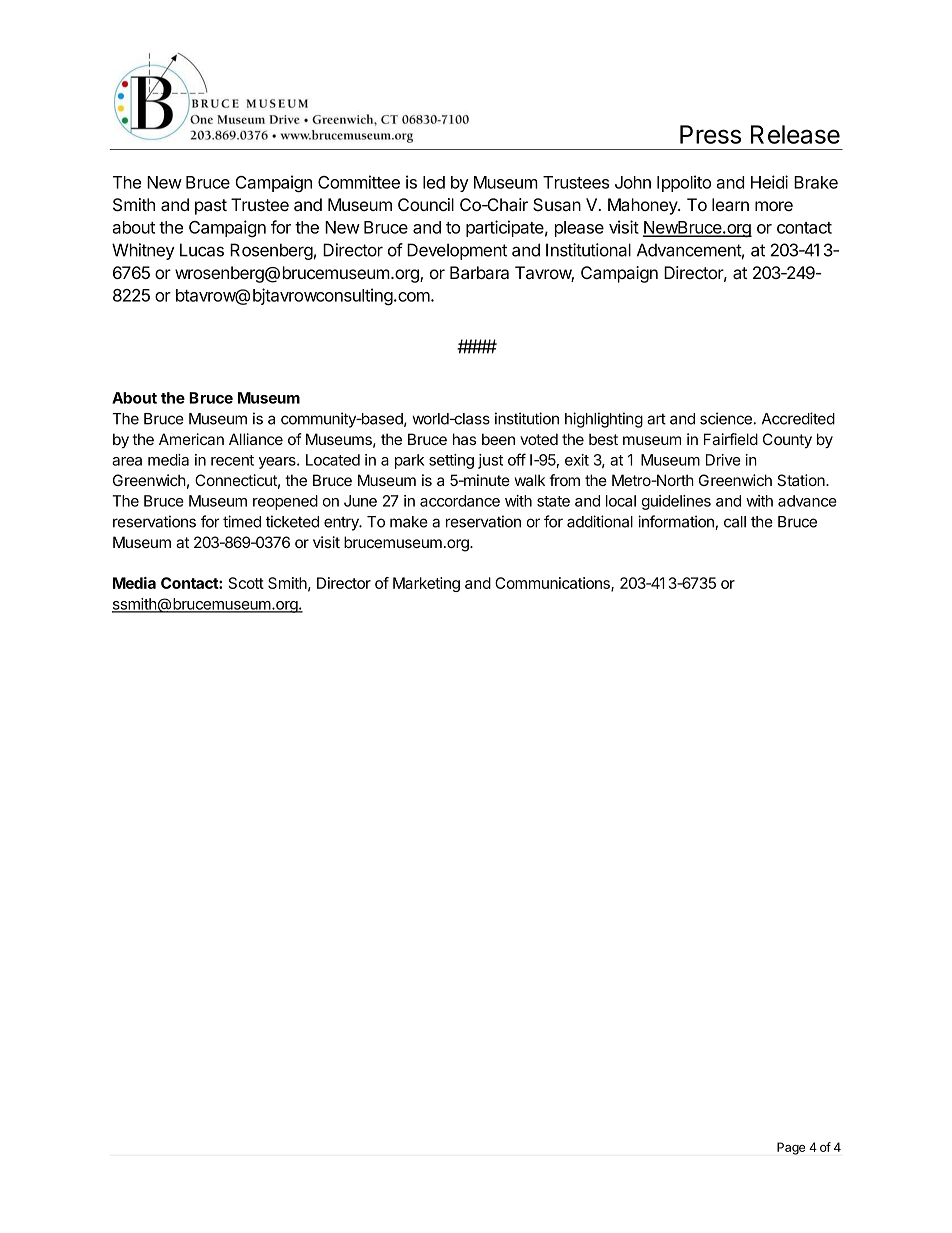 Image resolution: width=952 pixels, height=1233 pixels. What do you see at coordinates (426, 584) in the screenshot?
I see `Marketing` at bounding box center [426, 584].
